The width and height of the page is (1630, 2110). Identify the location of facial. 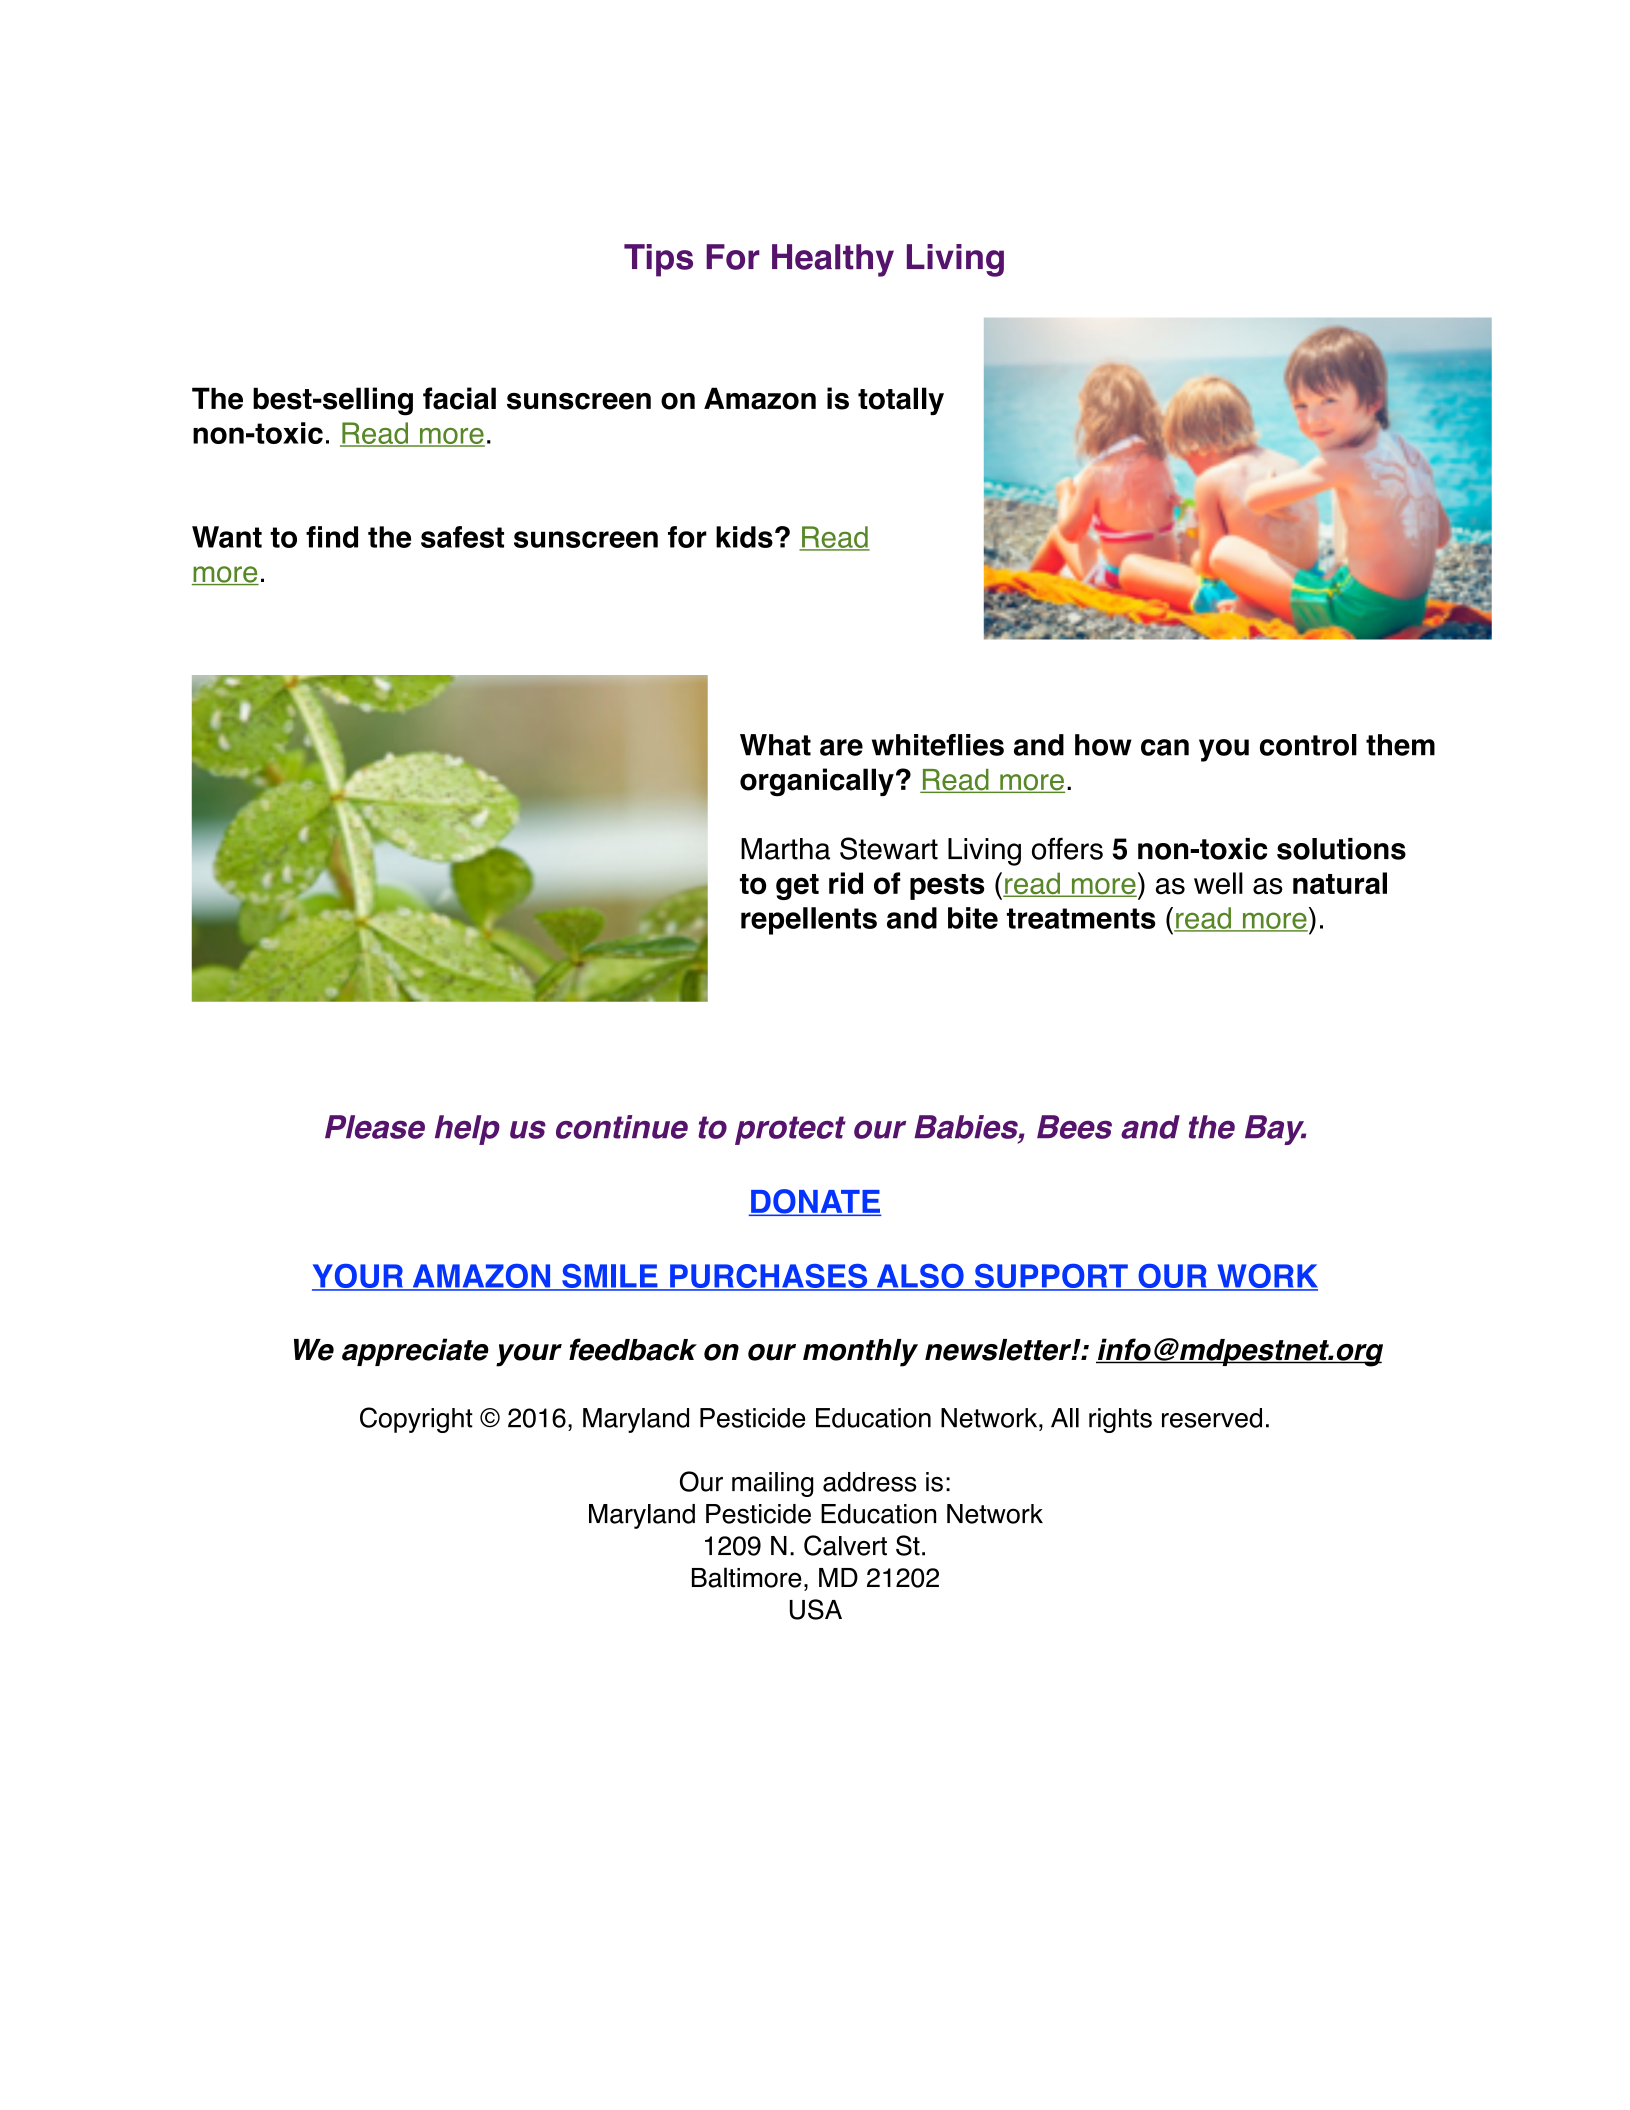
(459, 398).
